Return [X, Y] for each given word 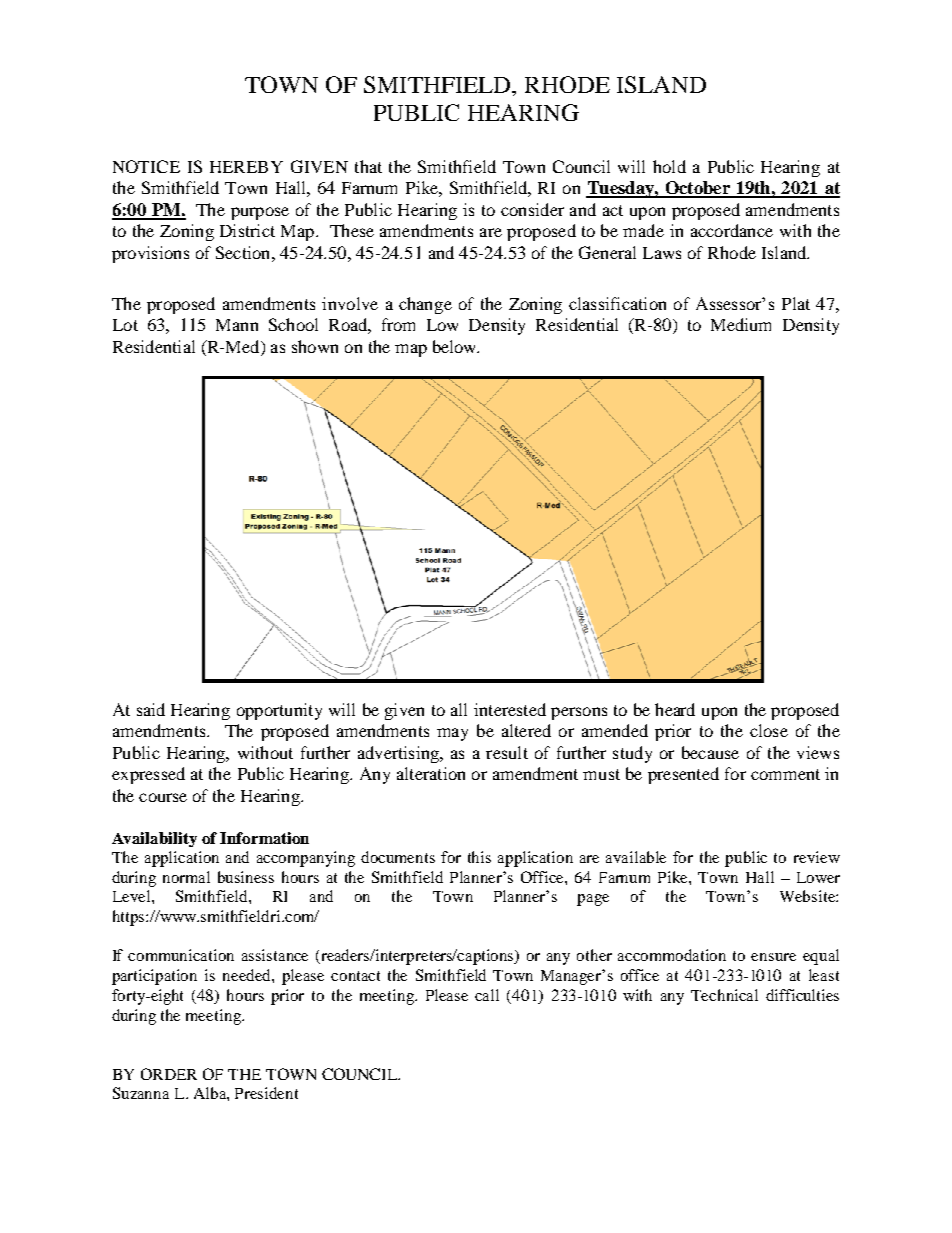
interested [510, 709]
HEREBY [246, 167]
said [151, 709]
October [697, 189]
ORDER [169, 1074]
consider [532, 209]
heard [675, 709]
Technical [724, 995]
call [487, 995]
